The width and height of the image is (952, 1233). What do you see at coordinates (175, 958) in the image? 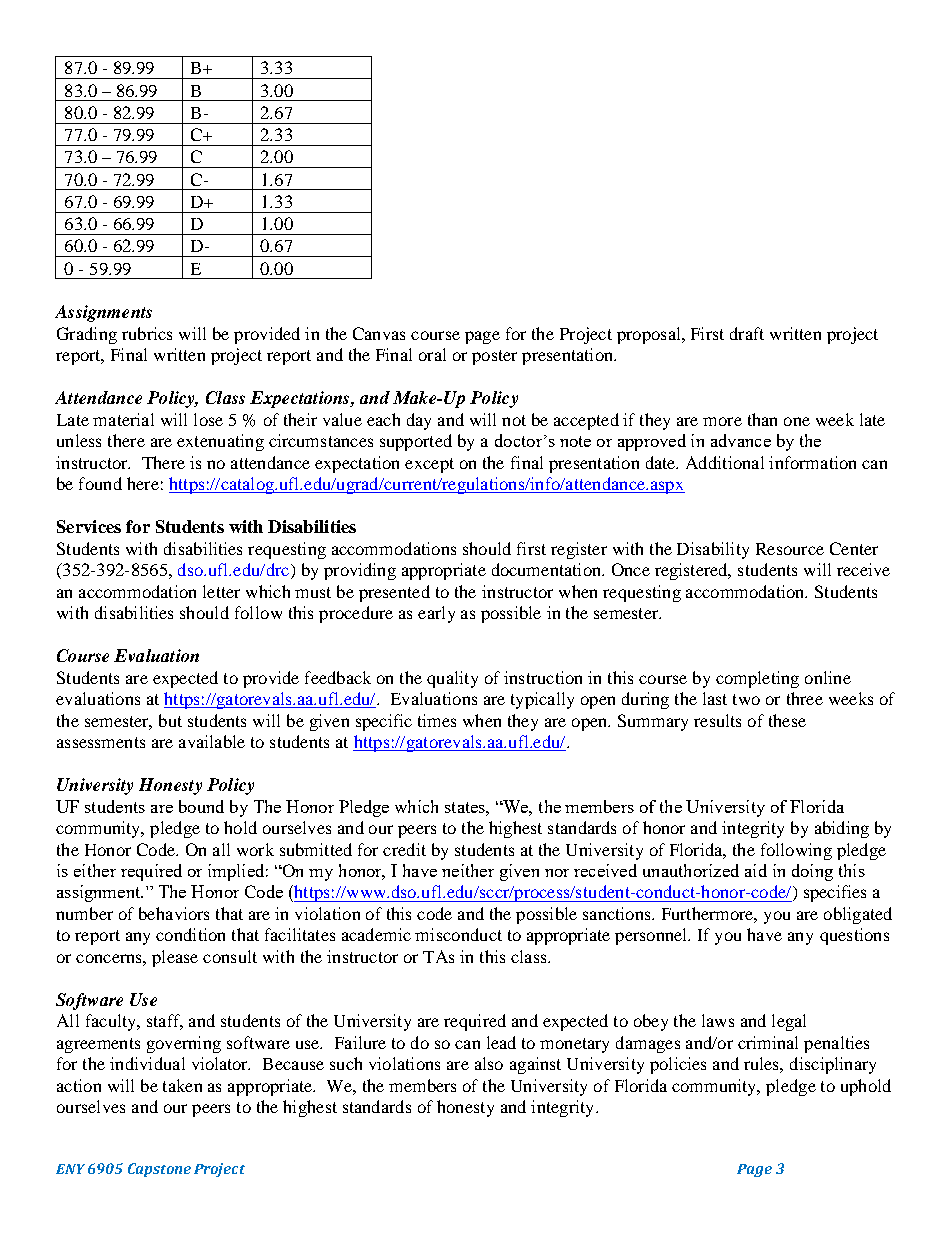
I see `please` at bounding box center [175, 958].
